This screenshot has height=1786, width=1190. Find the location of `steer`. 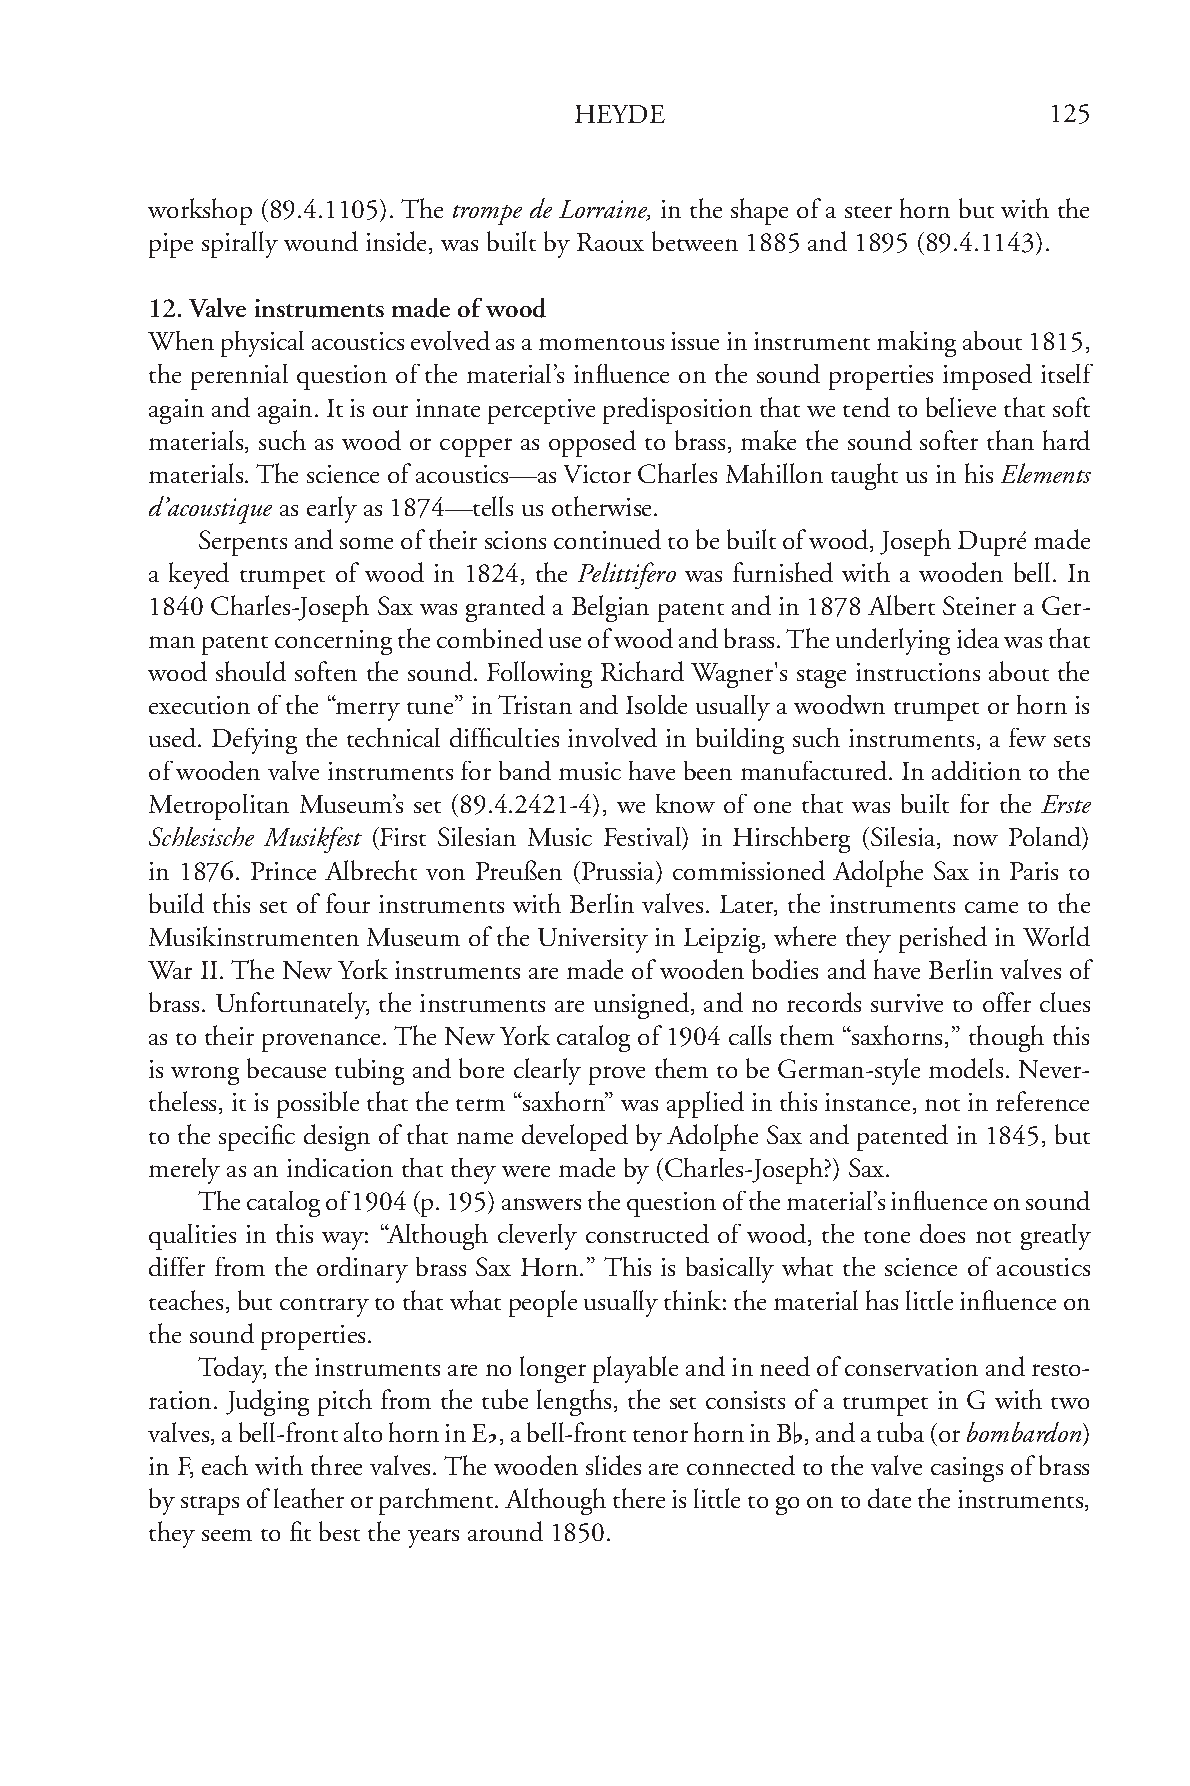

steer is located at coordinates (868, 212).
